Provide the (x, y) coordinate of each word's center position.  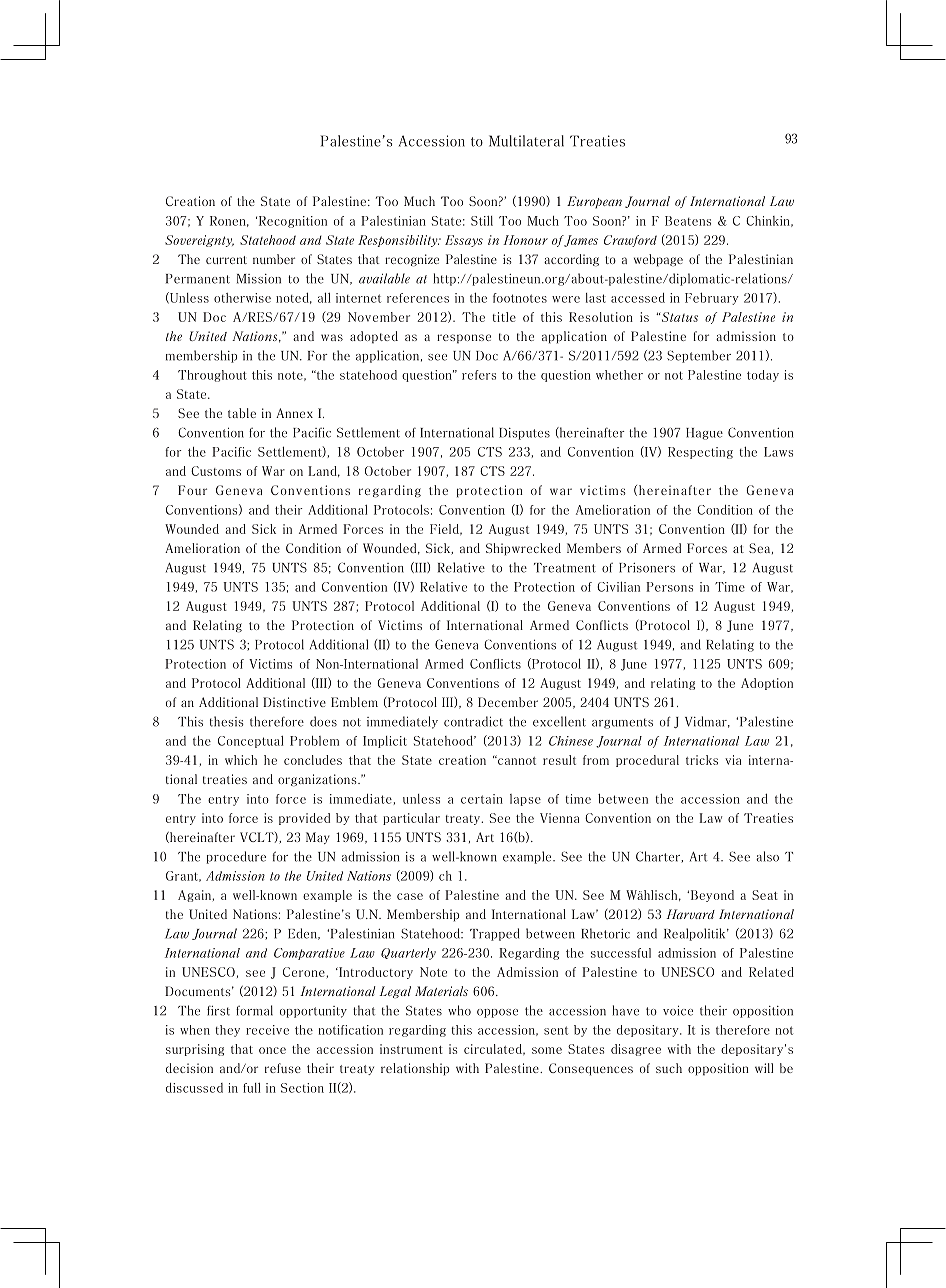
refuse (283, 1068)
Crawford (630, 241)
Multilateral (526, 141)
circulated (494, 1049)
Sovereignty (199, 241)
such (669, 1068)
